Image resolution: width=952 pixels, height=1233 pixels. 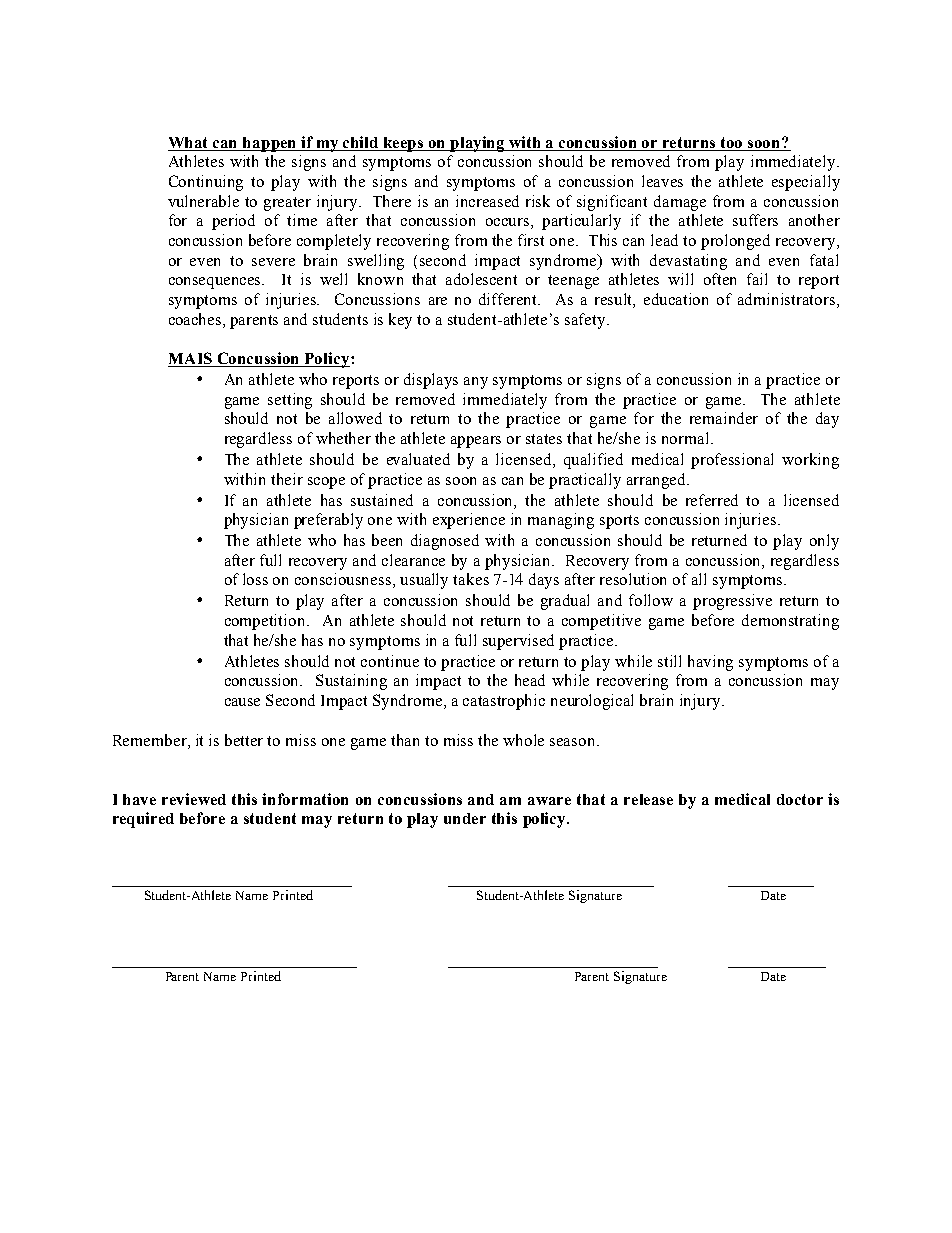 I want to click on progressive, so click(x=732, y=602).
